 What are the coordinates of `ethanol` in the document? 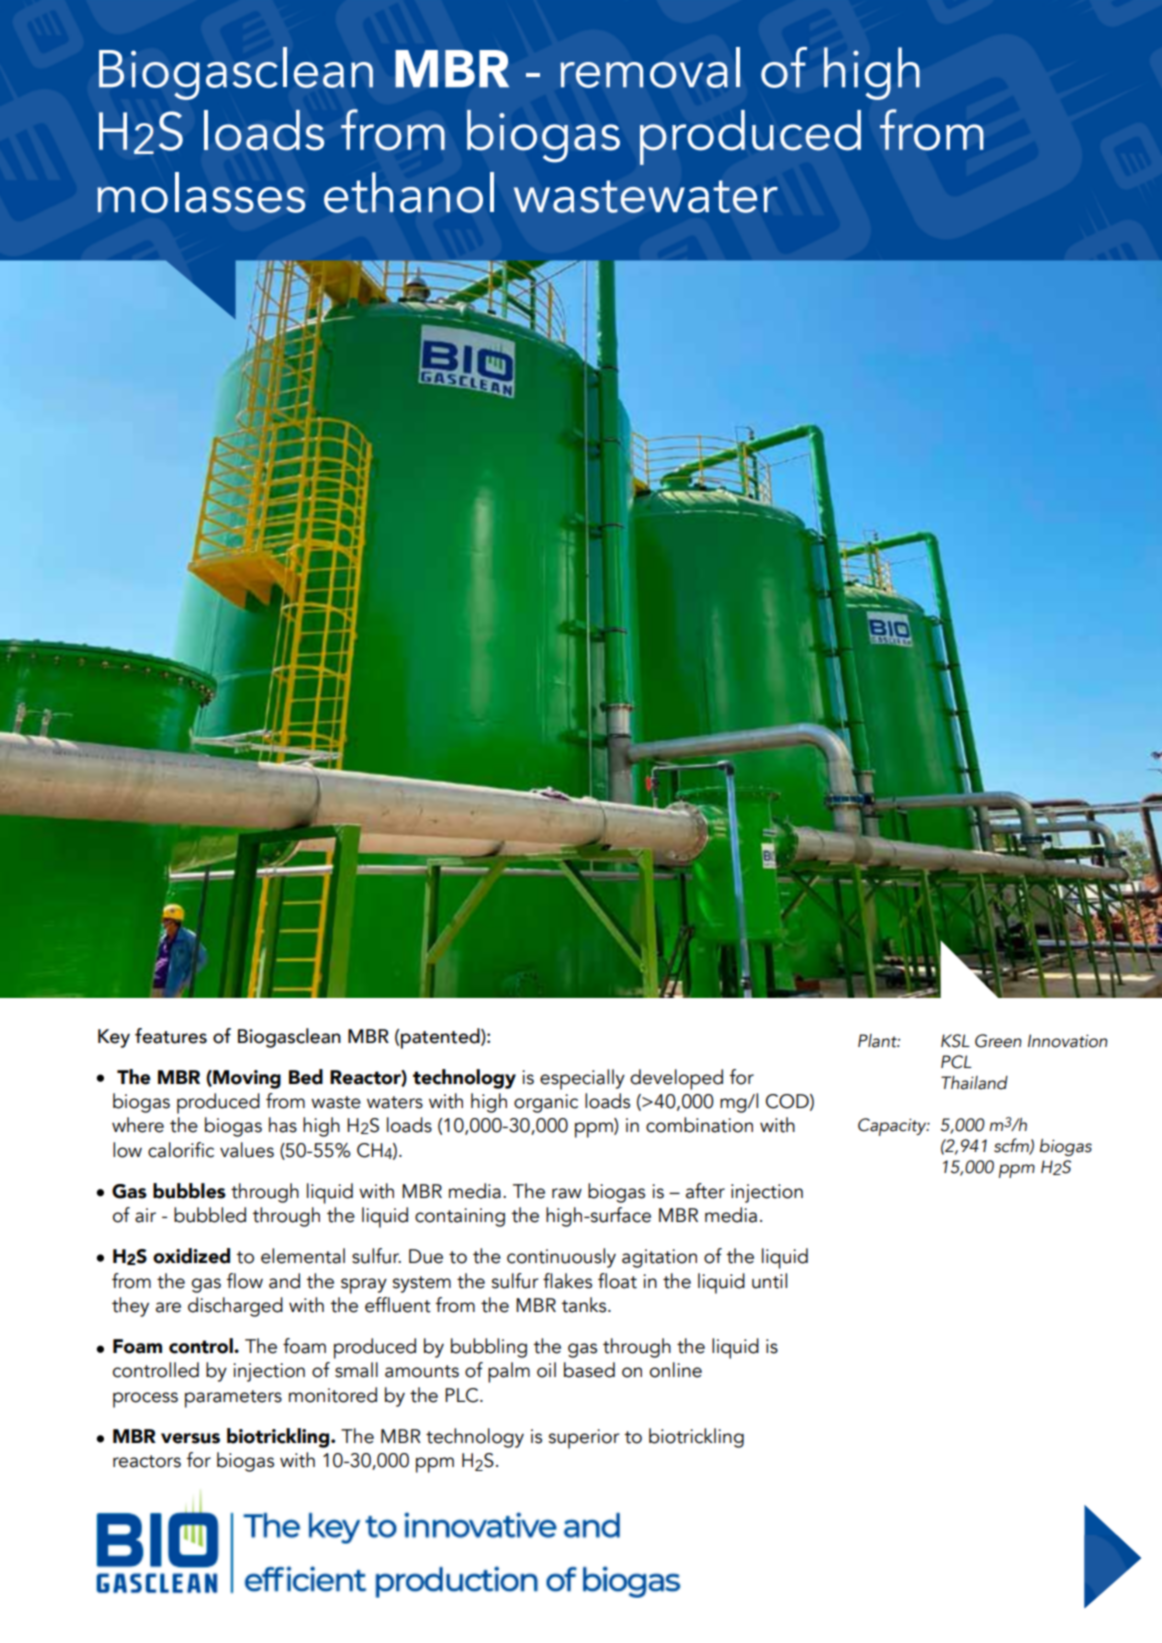 It's located at (409, 192).
